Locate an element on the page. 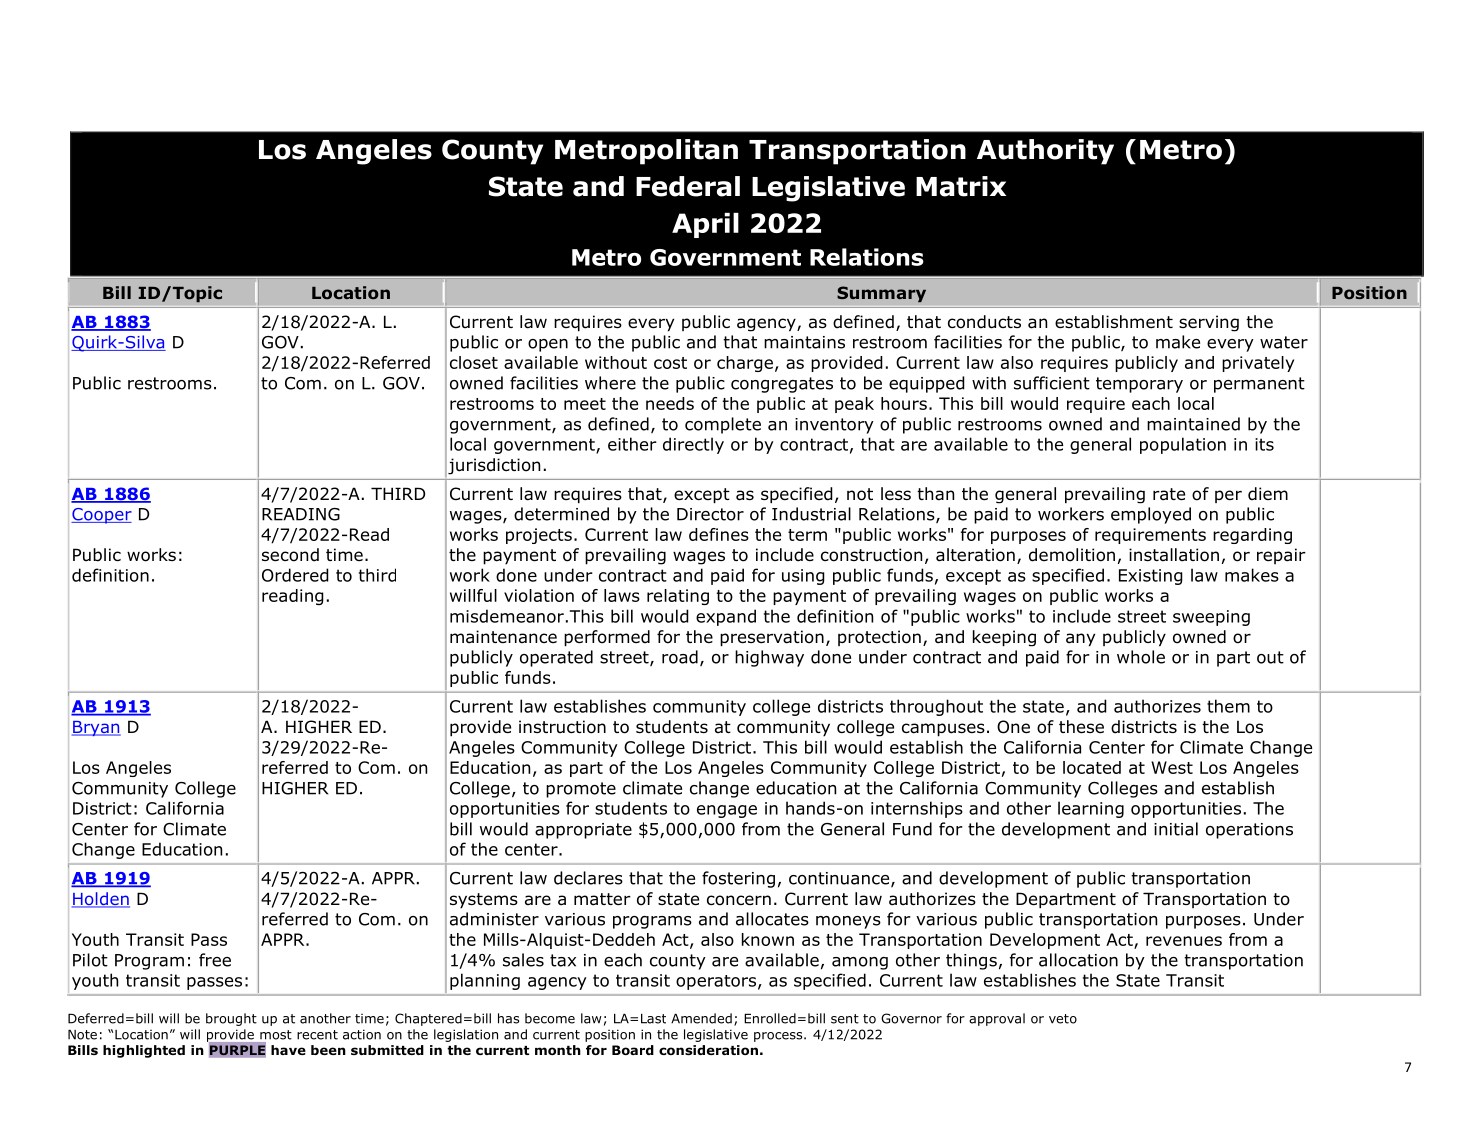 The width and height of the document is (1479, 1143). relating is located at coordinates (678, 597).
